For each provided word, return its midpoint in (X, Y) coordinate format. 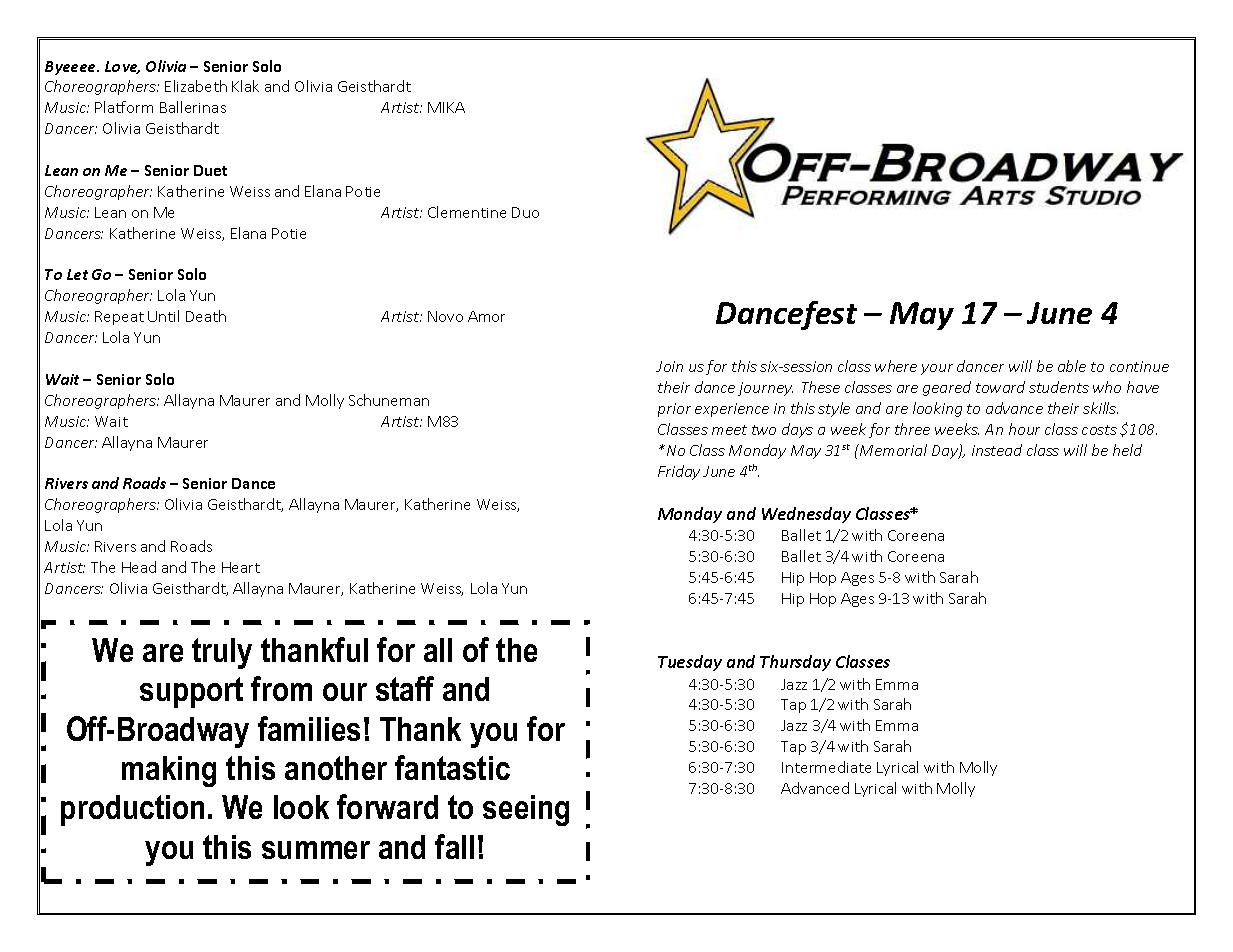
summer (316, 850)
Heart (241, 567)
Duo (525, 212)
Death (206, 316)
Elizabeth (196, 86)
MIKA (446, 107)
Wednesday (806, 515)
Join (669, 366)
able (1072, 366)
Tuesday (690, 663)
